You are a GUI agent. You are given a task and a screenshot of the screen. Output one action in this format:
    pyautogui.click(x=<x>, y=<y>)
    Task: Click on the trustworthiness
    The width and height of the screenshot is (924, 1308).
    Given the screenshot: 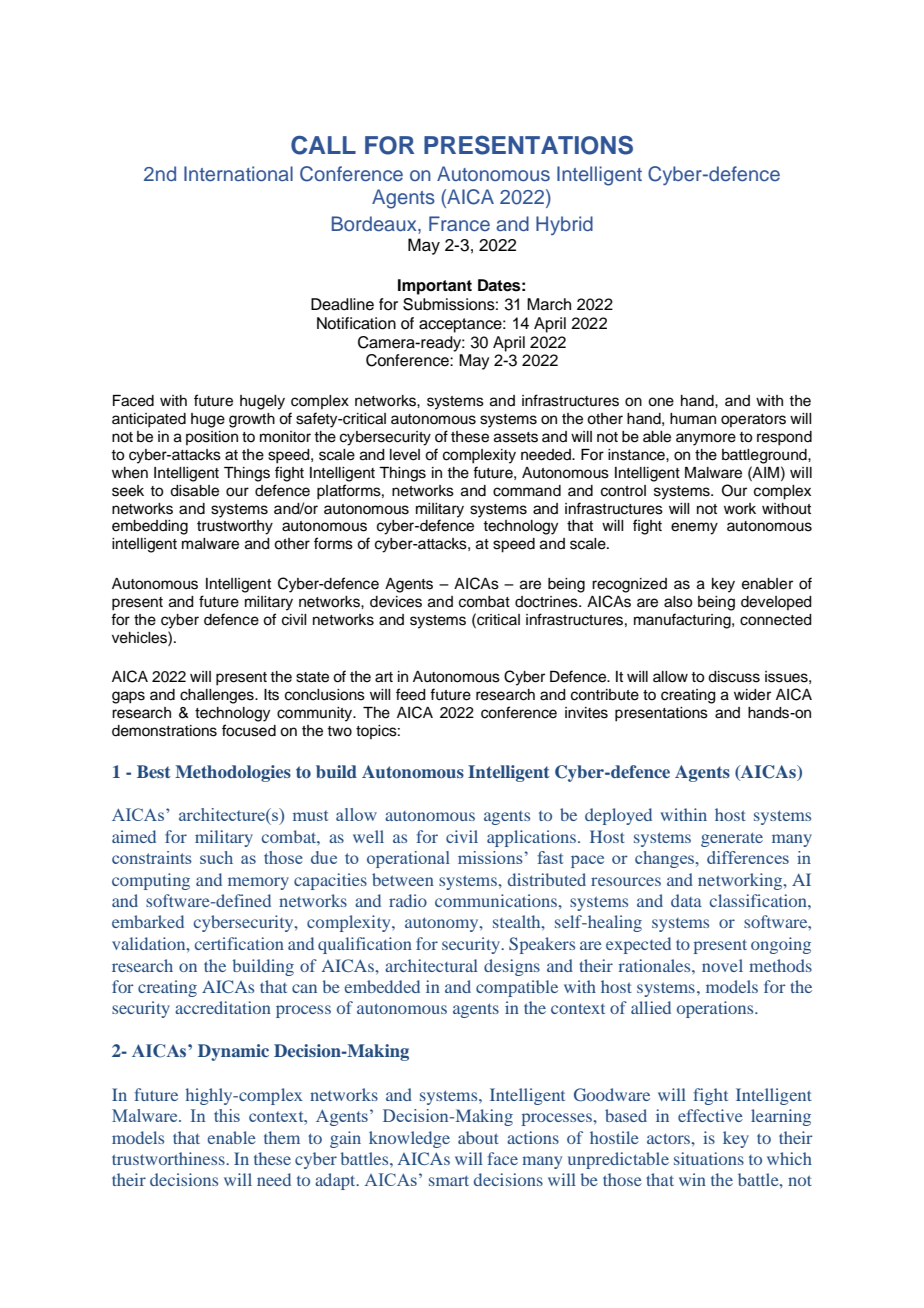 What is the action you would take?
    pyautogui.click(x=169, y=1158)
